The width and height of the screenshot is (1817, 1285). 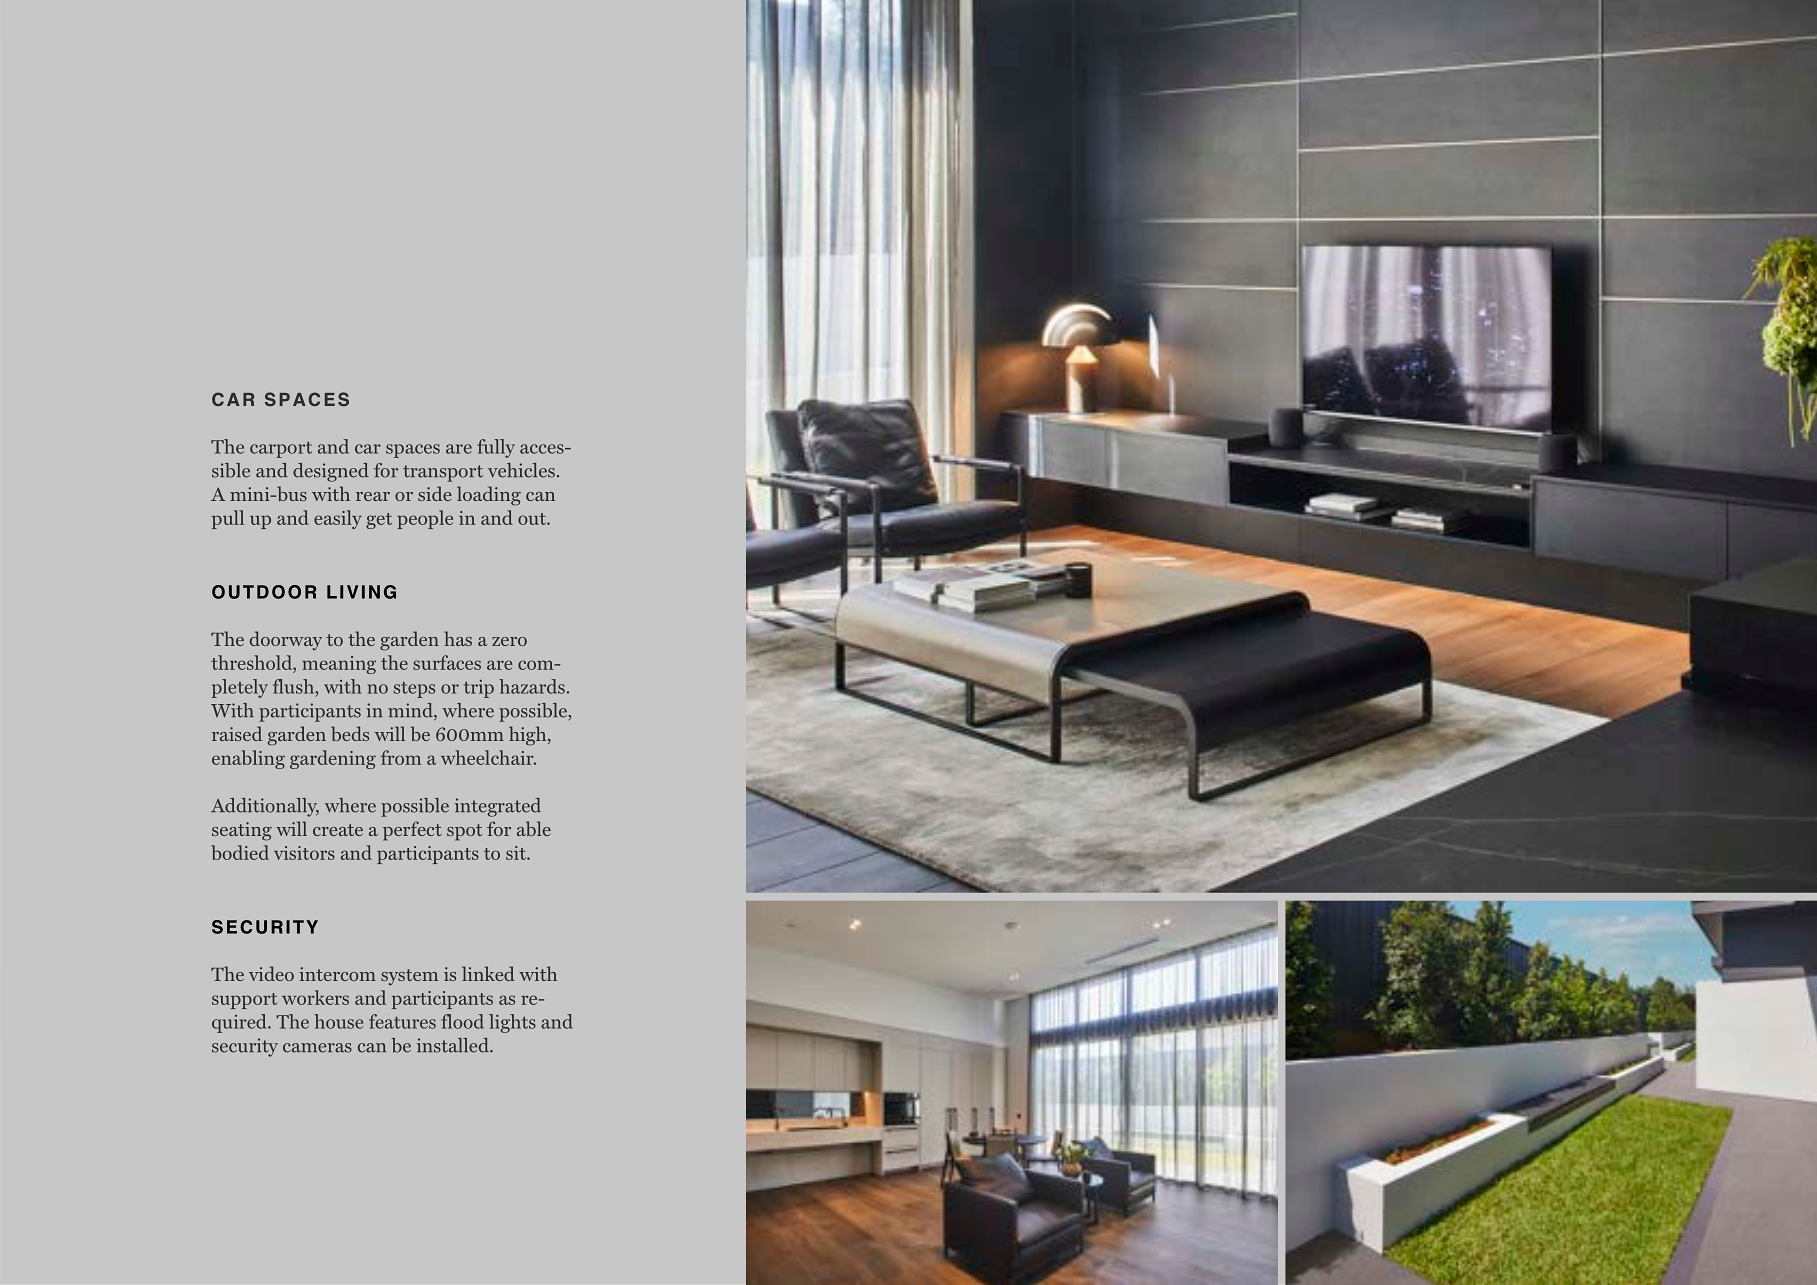 I want to click on zero, so click(x=509, y=641).
